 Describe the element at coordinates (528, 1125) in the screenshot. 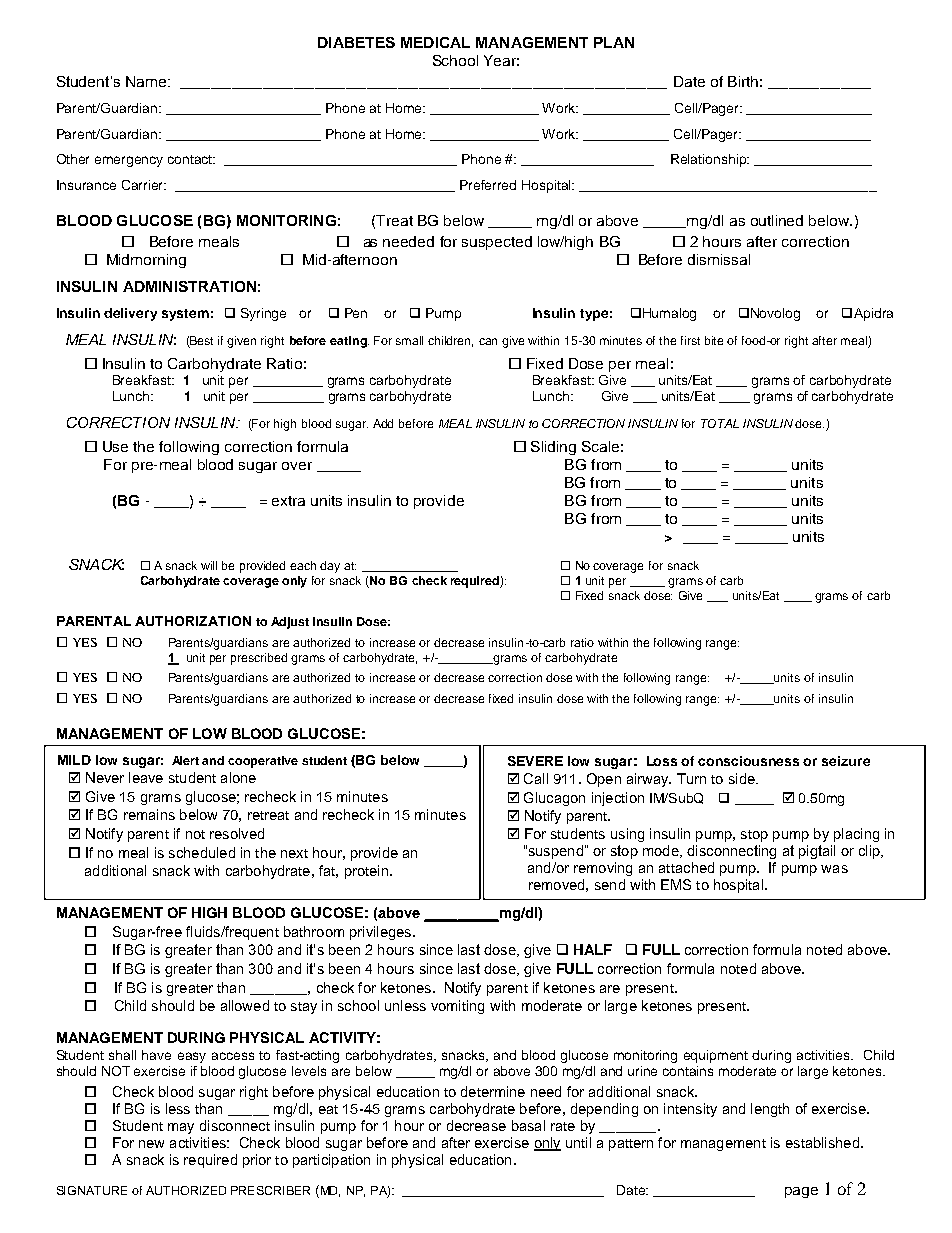

I see `basal` at that location.
